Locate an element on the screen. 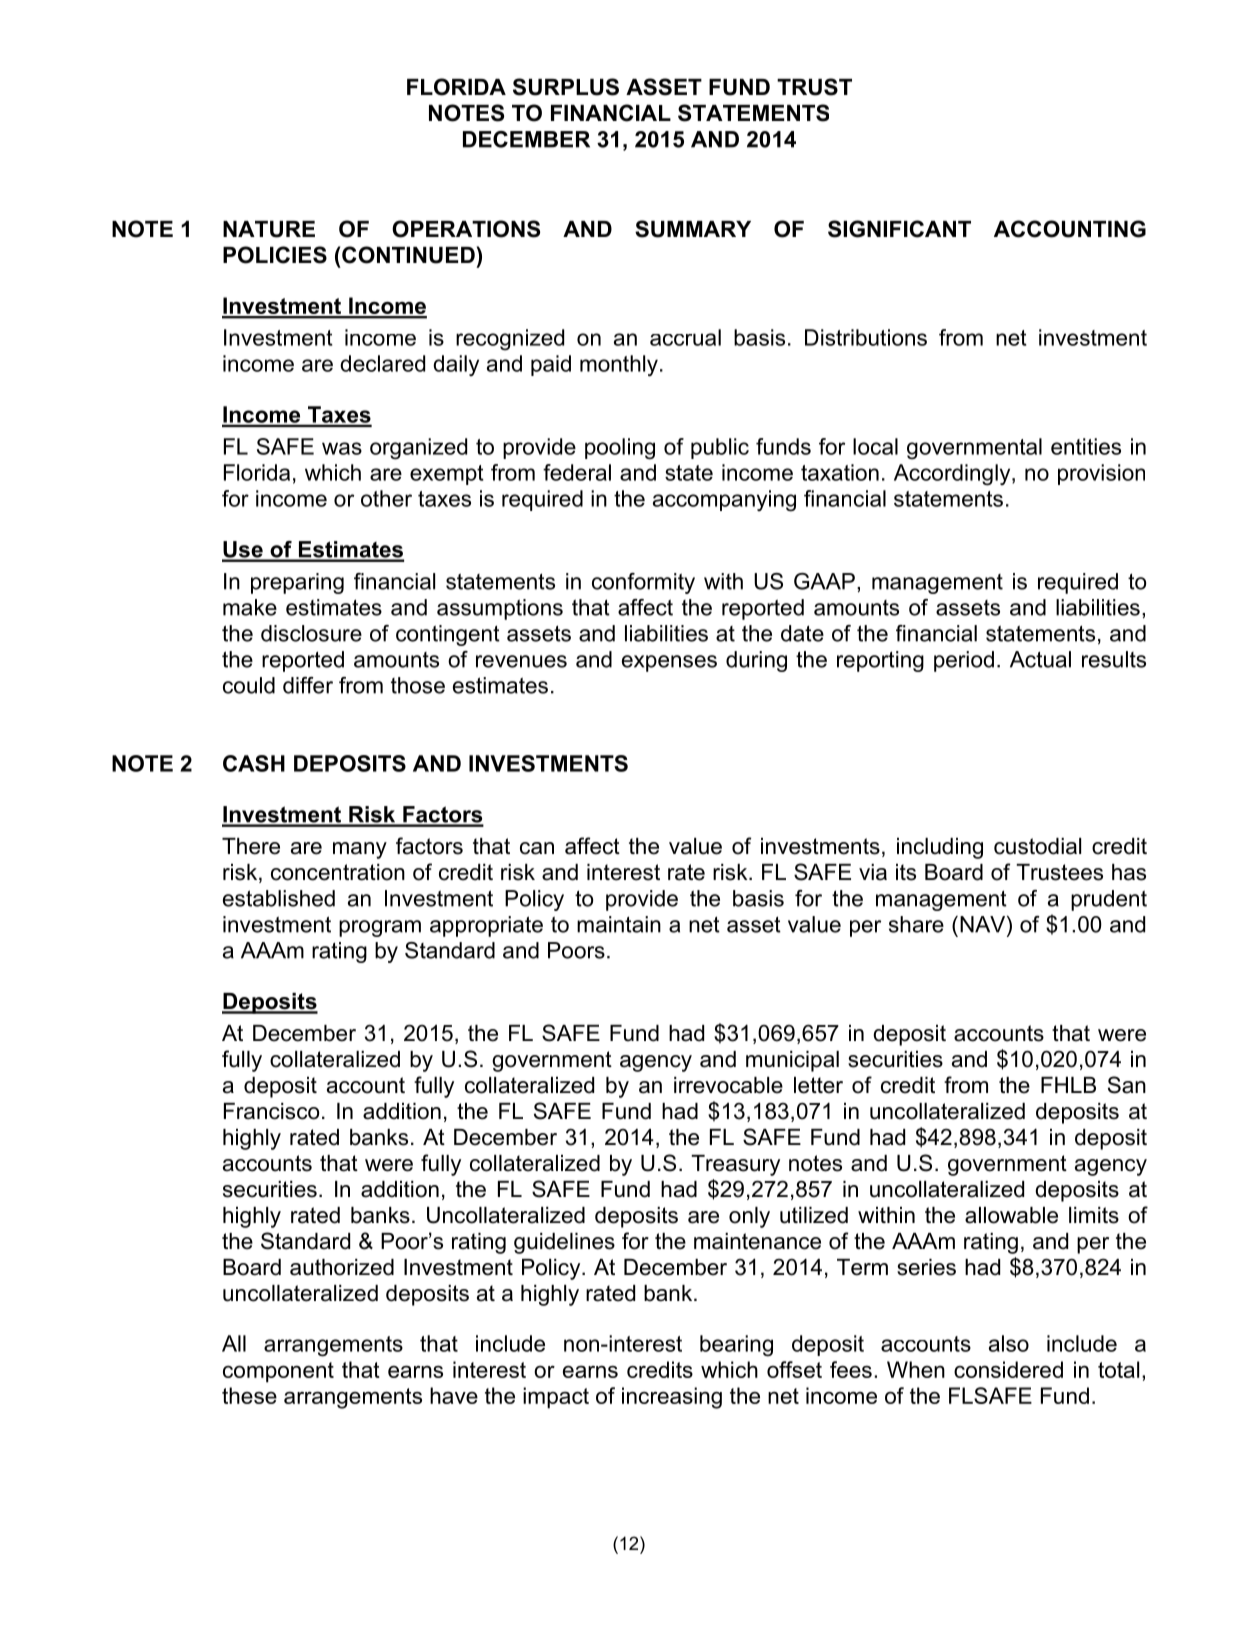 Image resolution: width=1258 pixels, height=1628 pixels. entities is located at coordinates (1086, 446).
